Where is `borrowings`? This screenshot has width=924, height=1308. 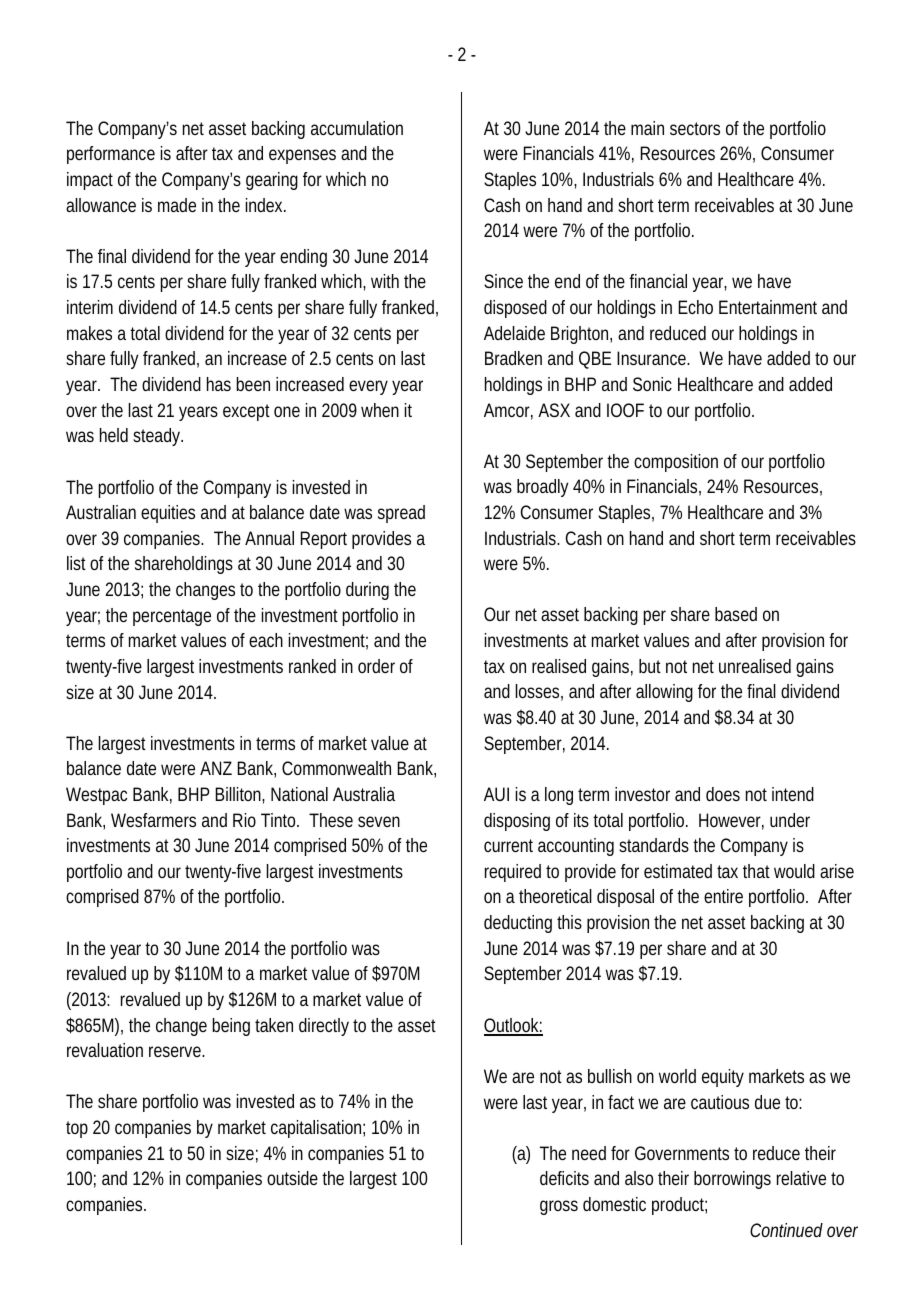
borrowings is located at coordinates (732, 1180).
